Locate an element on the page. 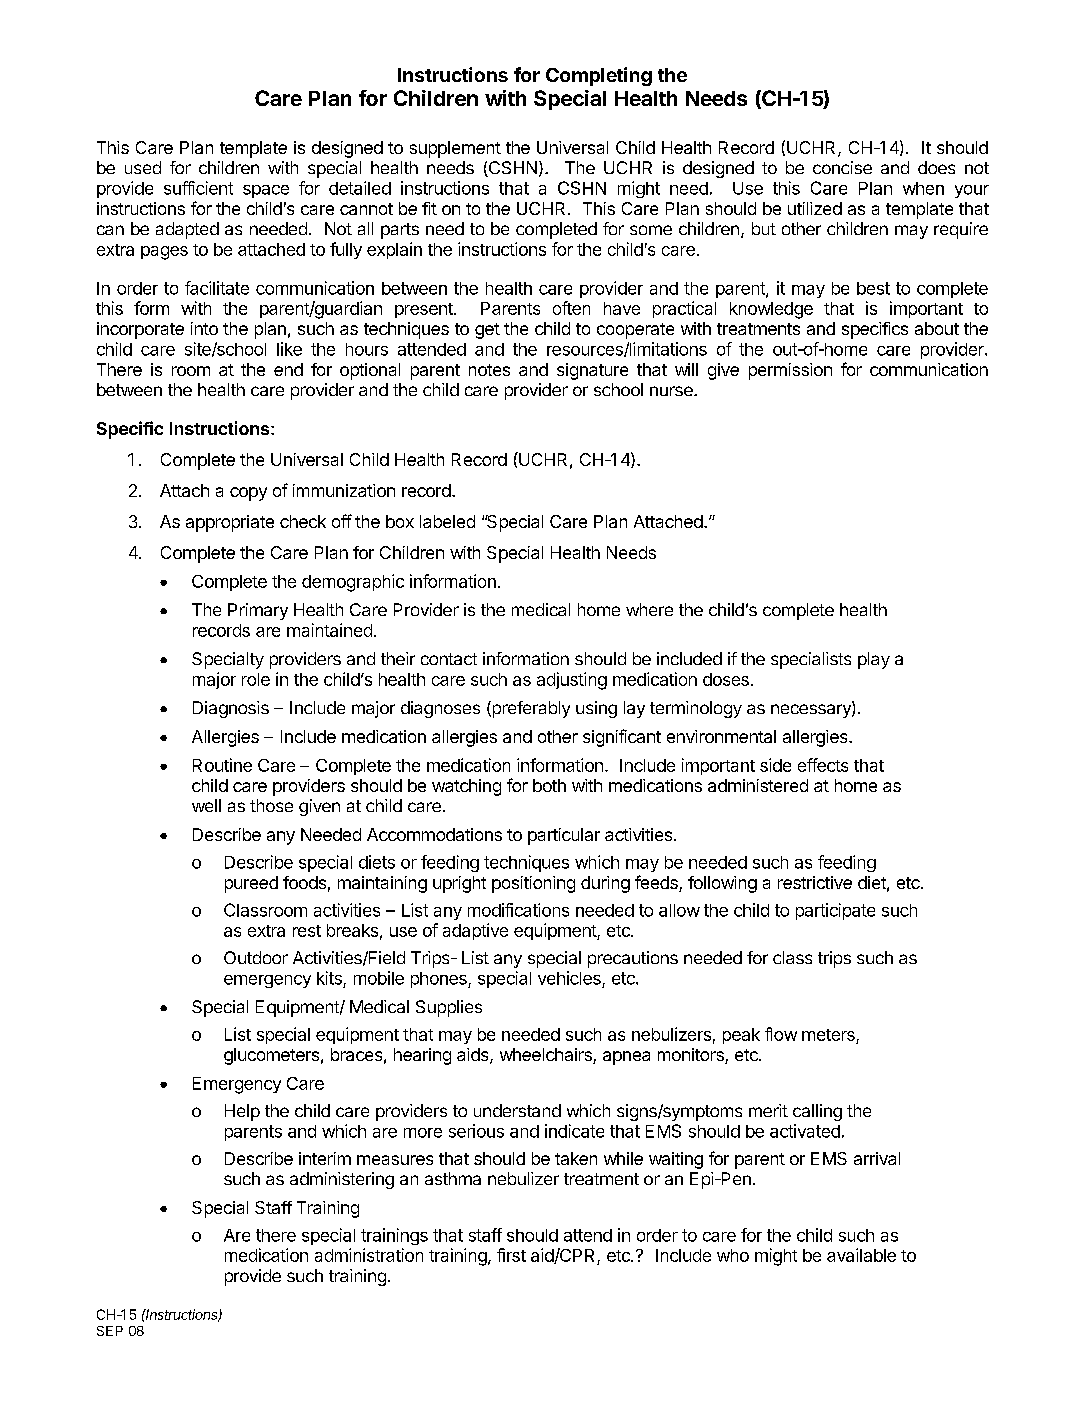  SEP is located at coordinates (110, 1331).
